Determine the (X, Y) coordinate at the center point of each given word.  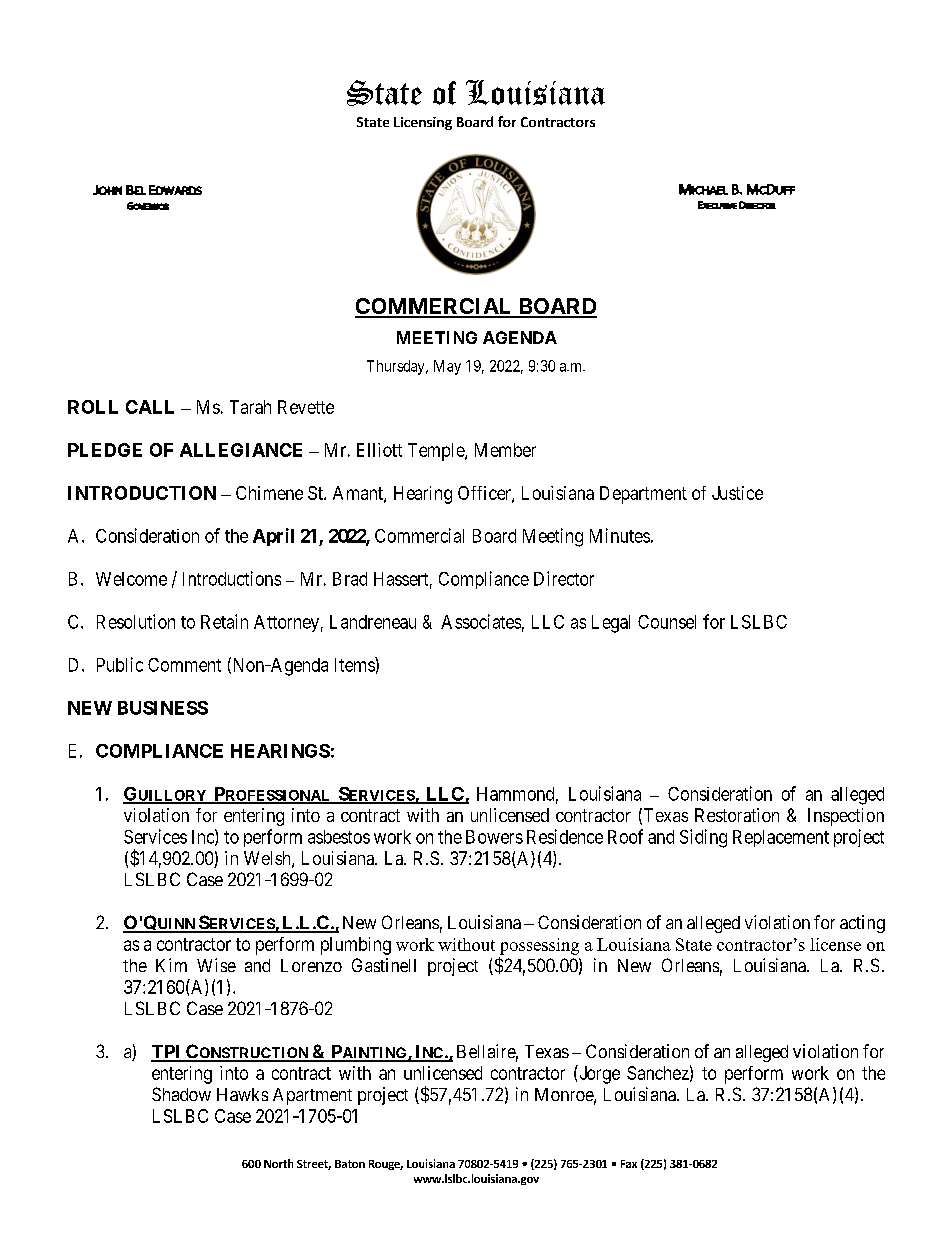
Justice (737, 493)
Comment (184, 665)
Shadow (181, 1094)
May (447, 367)
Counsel (667, 622)
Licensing (423, 123)
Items (355, 664)
